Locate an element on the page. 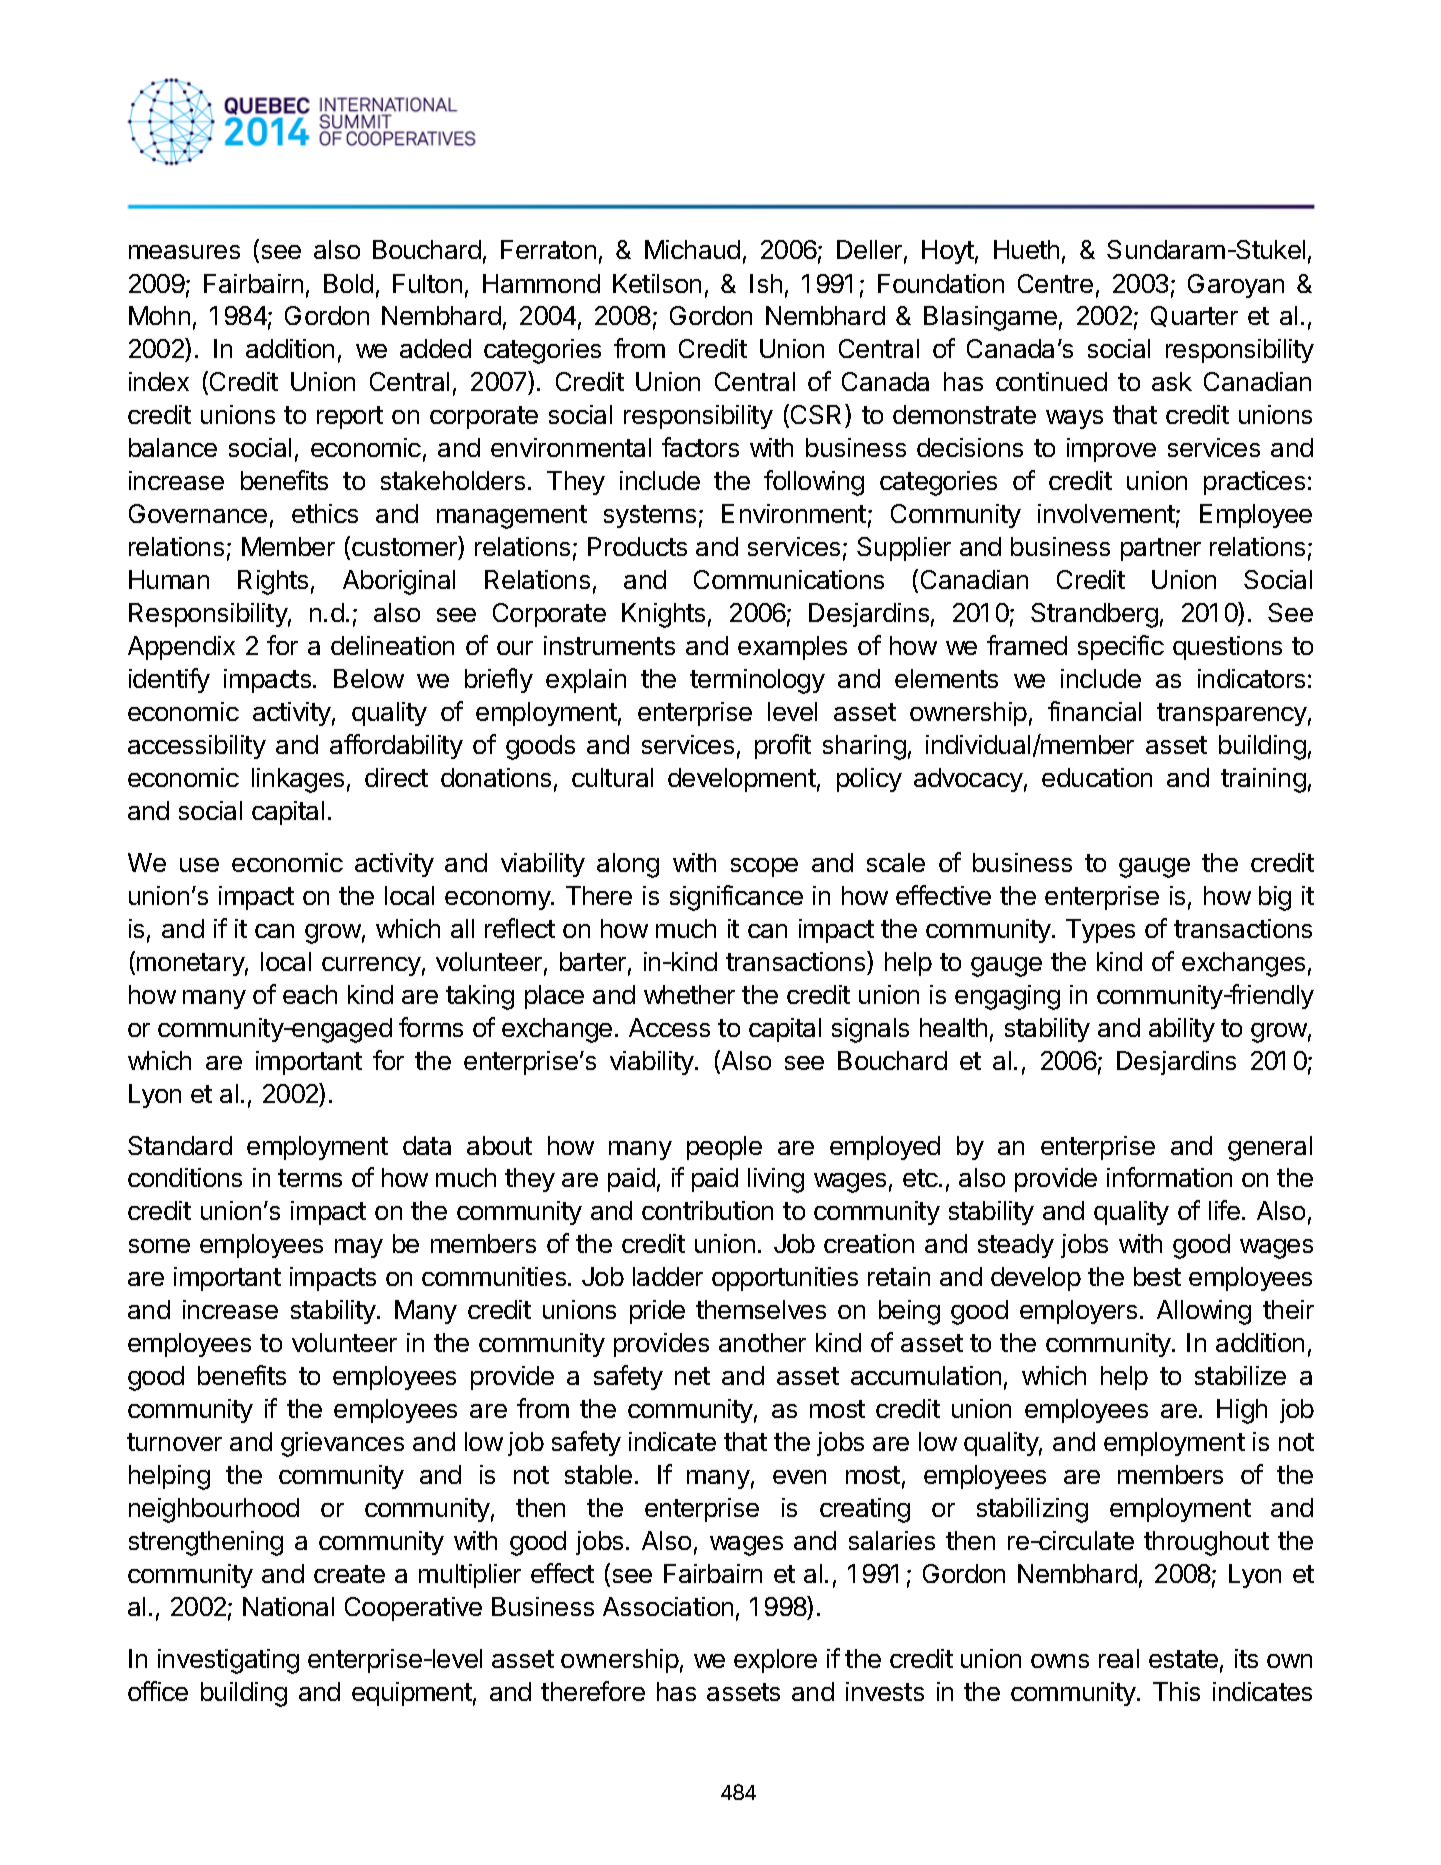 The image size is (1441, 1865). explore is located at coordinates (775, 1661).
